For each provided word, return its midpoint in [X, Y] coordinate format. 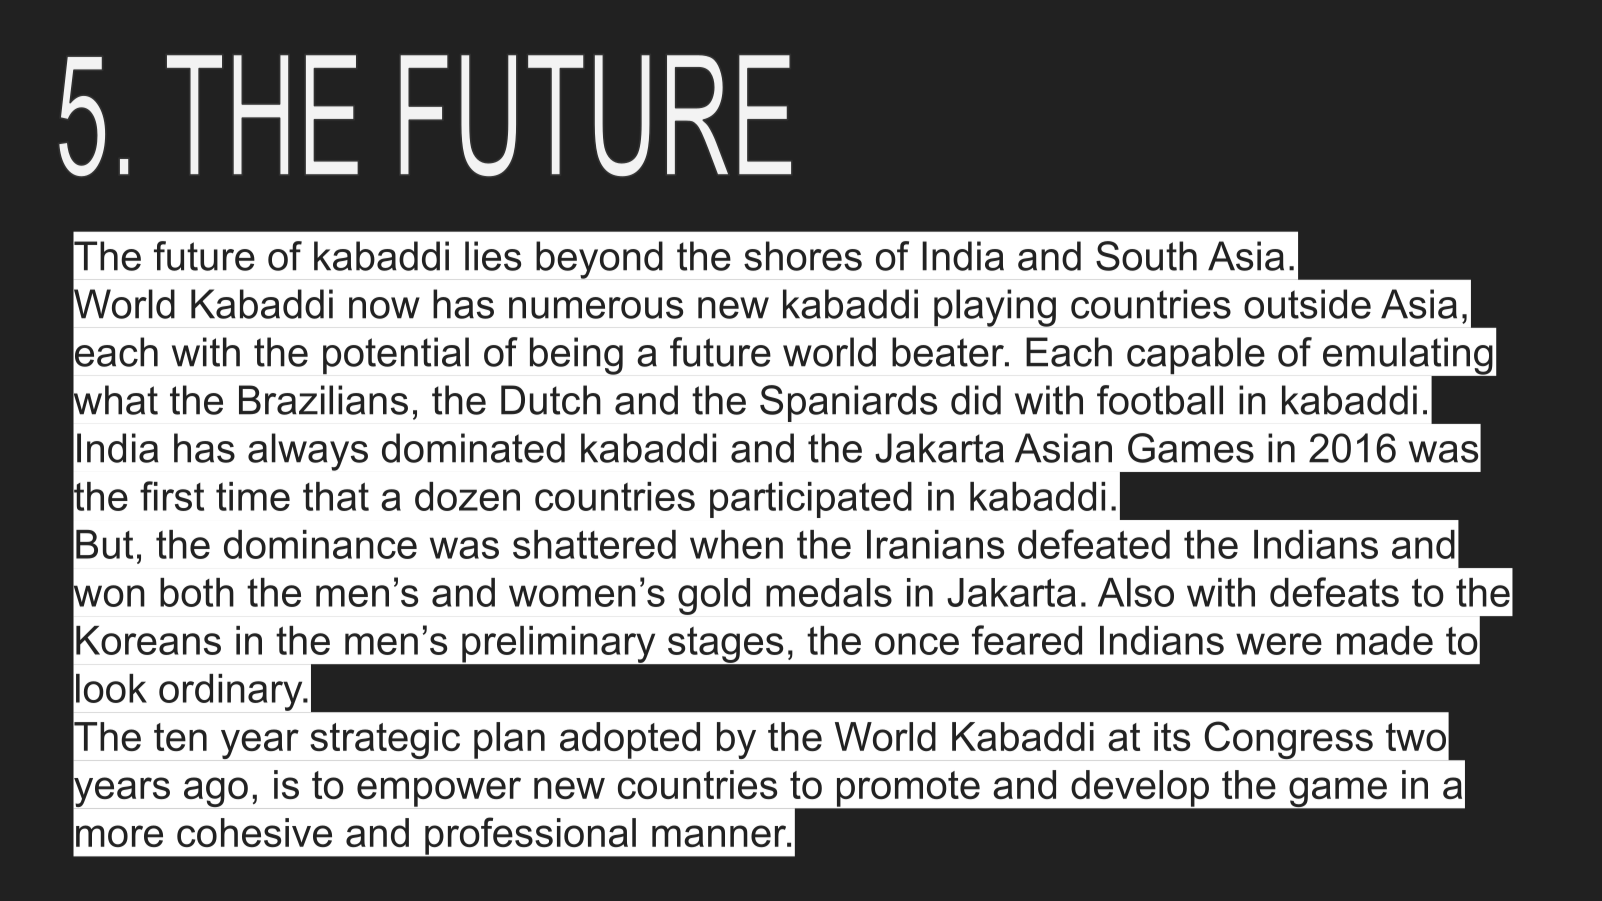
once [917, 644]
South [1146, 256]
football [1160, 400]
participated [811, 500]
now [384, 308]
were [1279, 644]
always [308, 452]
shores [803, 256]
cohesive [254, 832]
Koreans [148, 640]
